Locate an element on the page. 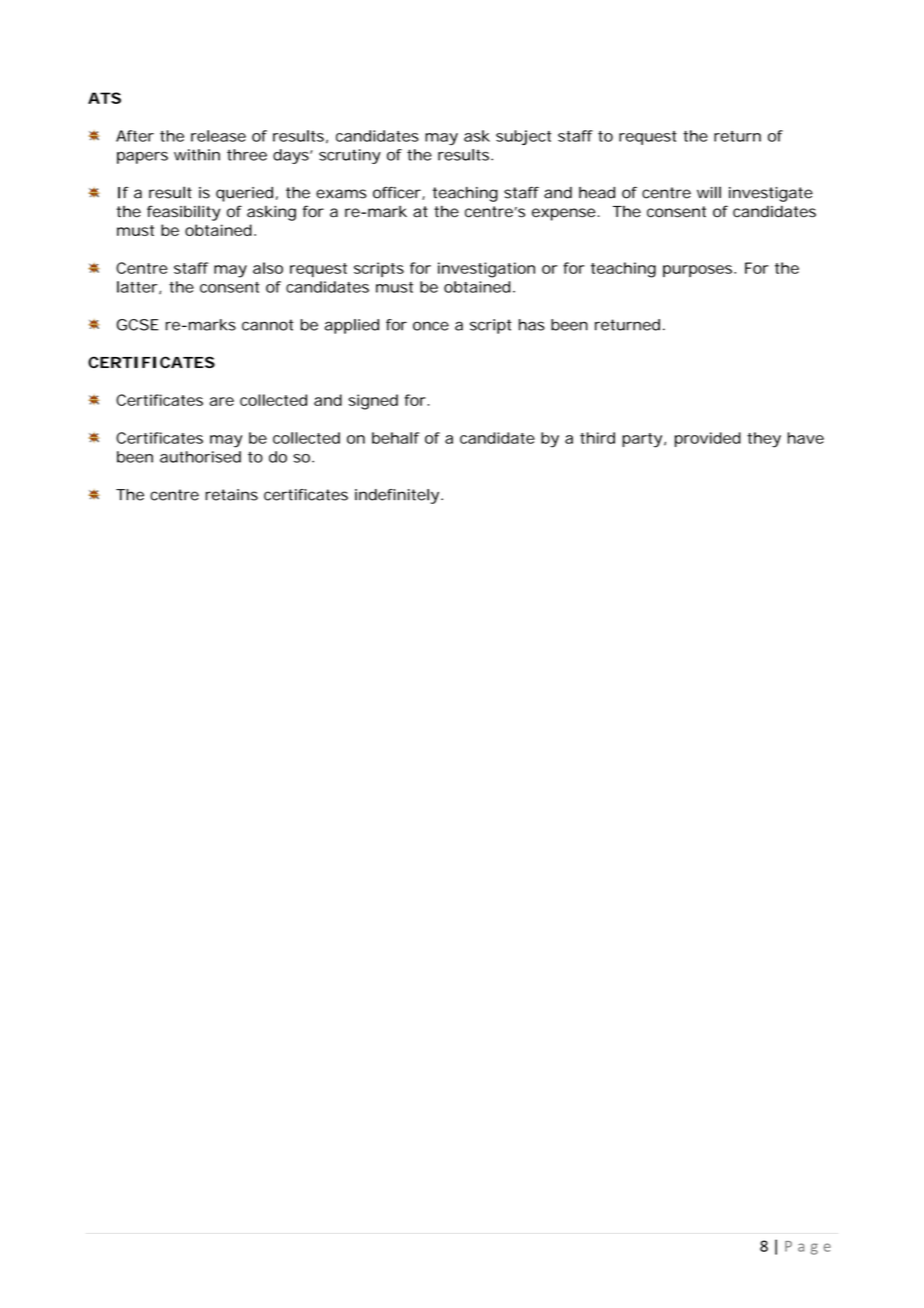  retains is located at coordinates (231, 495).
